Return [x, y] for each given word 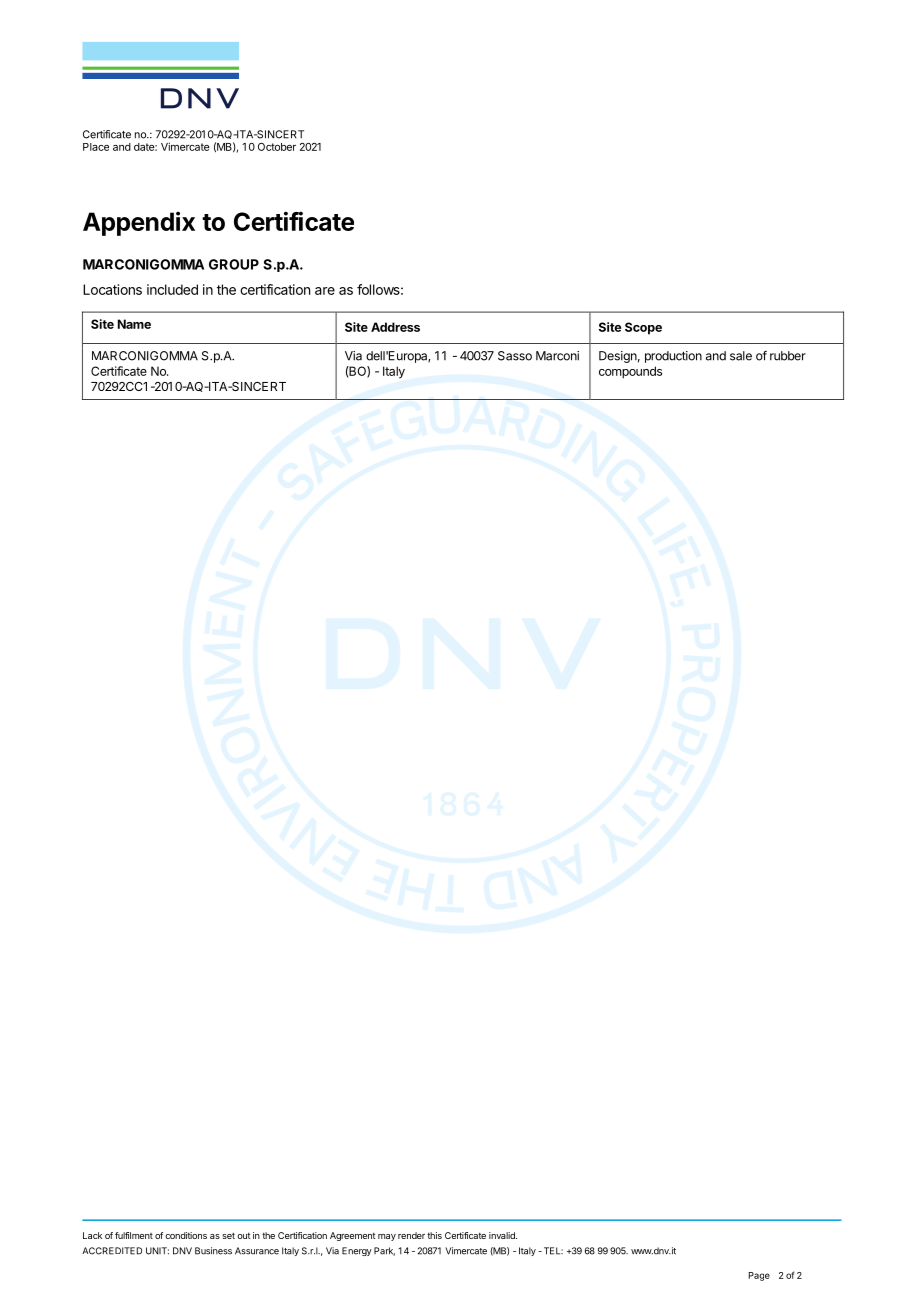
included [172, 289]
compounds [630, 372]
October [277, 147]
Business [213, 1251]
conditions [186, 1235]
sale [741, 356]
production [673, 357]
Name [134, 324]
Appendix [139, 223]
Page [759, 1276]
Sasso [515, 356]
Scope [643, 328]
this [434, 1235]
